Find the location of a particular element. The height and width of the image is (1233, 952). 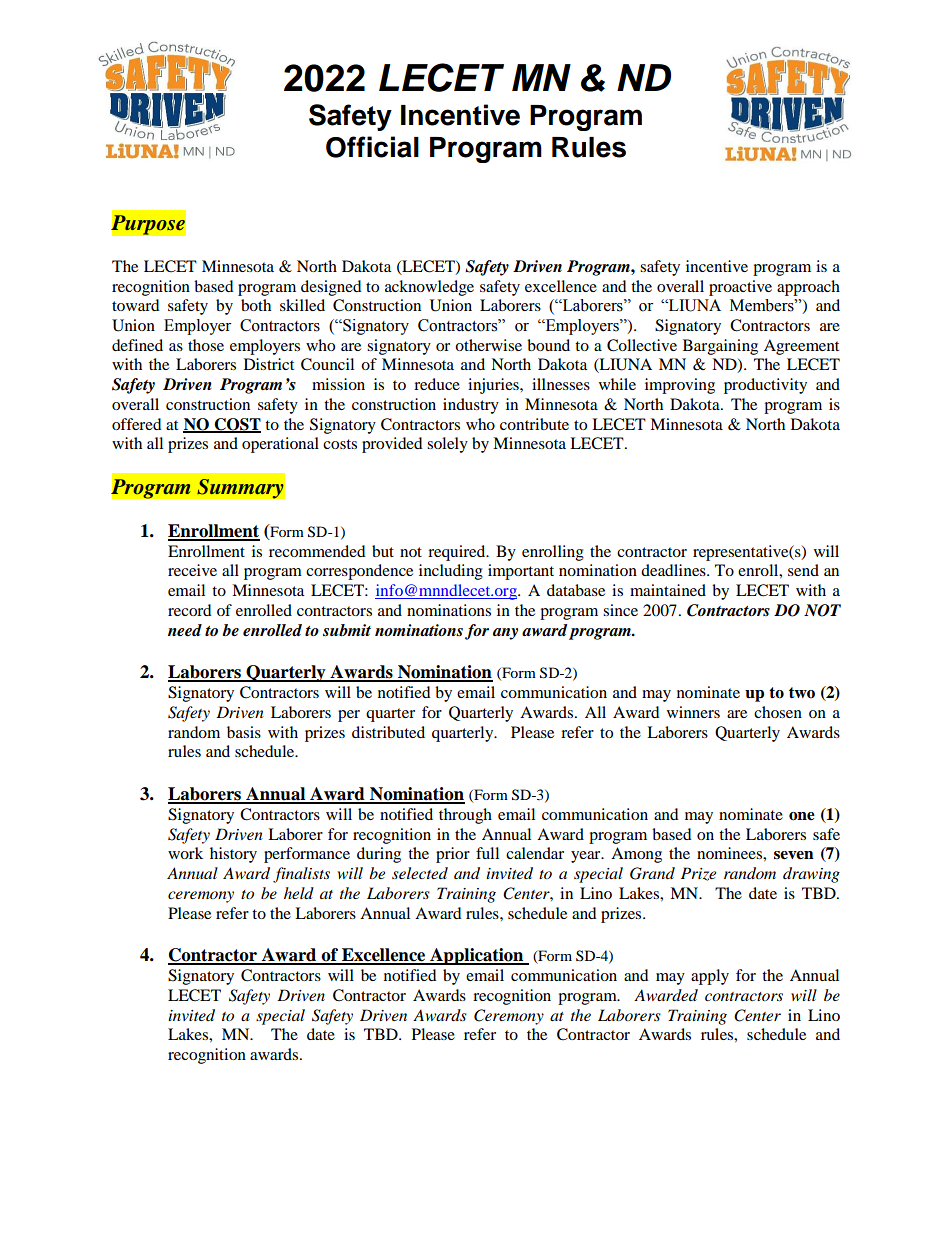

receive is located at coordinates (192, 570).
